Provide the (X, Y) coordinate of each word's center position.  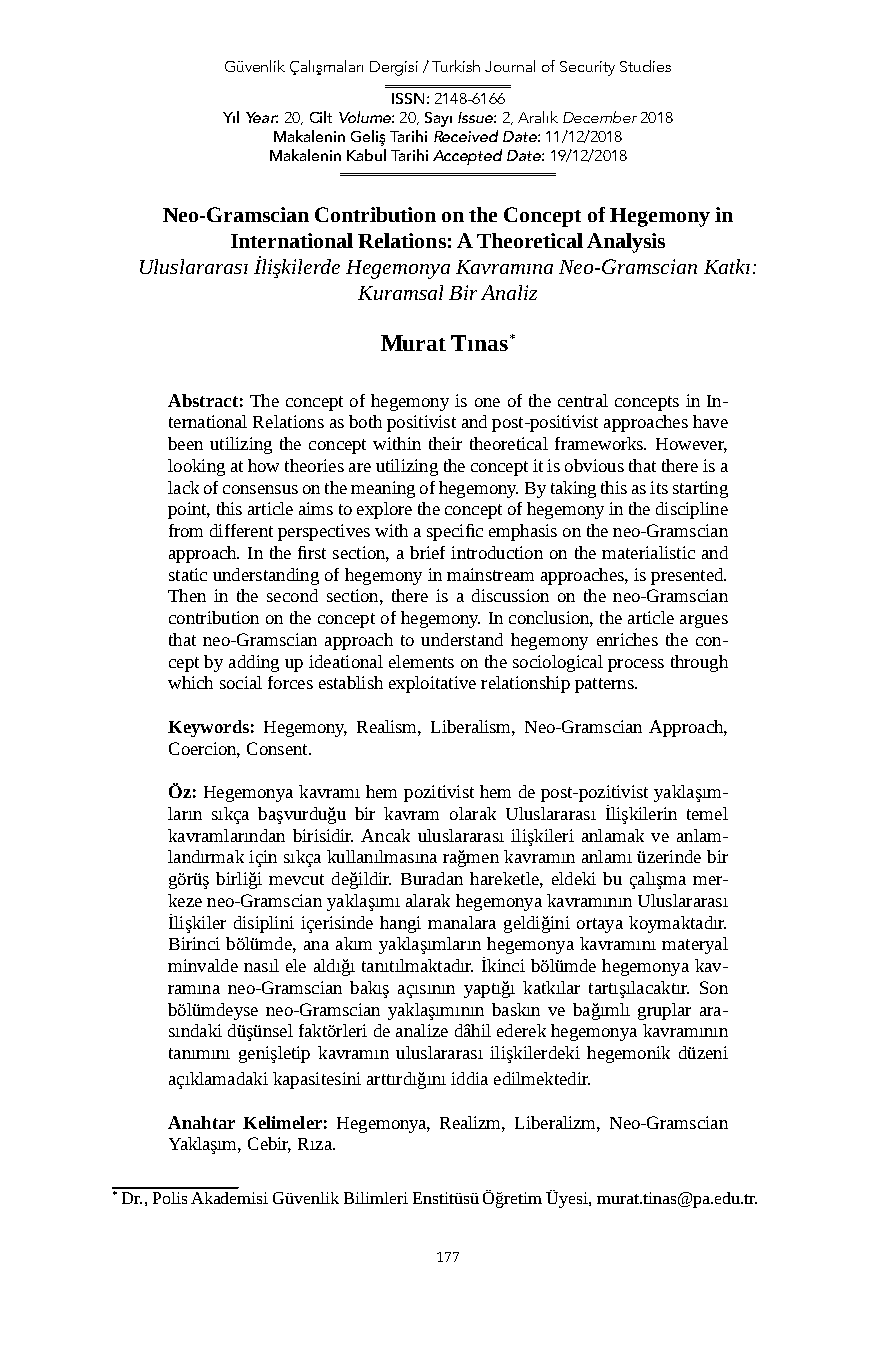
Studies (645, 66)
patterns (605, 685)
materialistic (648, 552)
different (241, 530)
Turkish (456, 66)
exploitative (432, 684)
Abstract (203, 400)
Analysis (626, 243)
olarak (473, 813)
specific (455, 532)
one (487, 402)
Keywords (208, 728)
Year (262, 117)
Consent (278, 748)
